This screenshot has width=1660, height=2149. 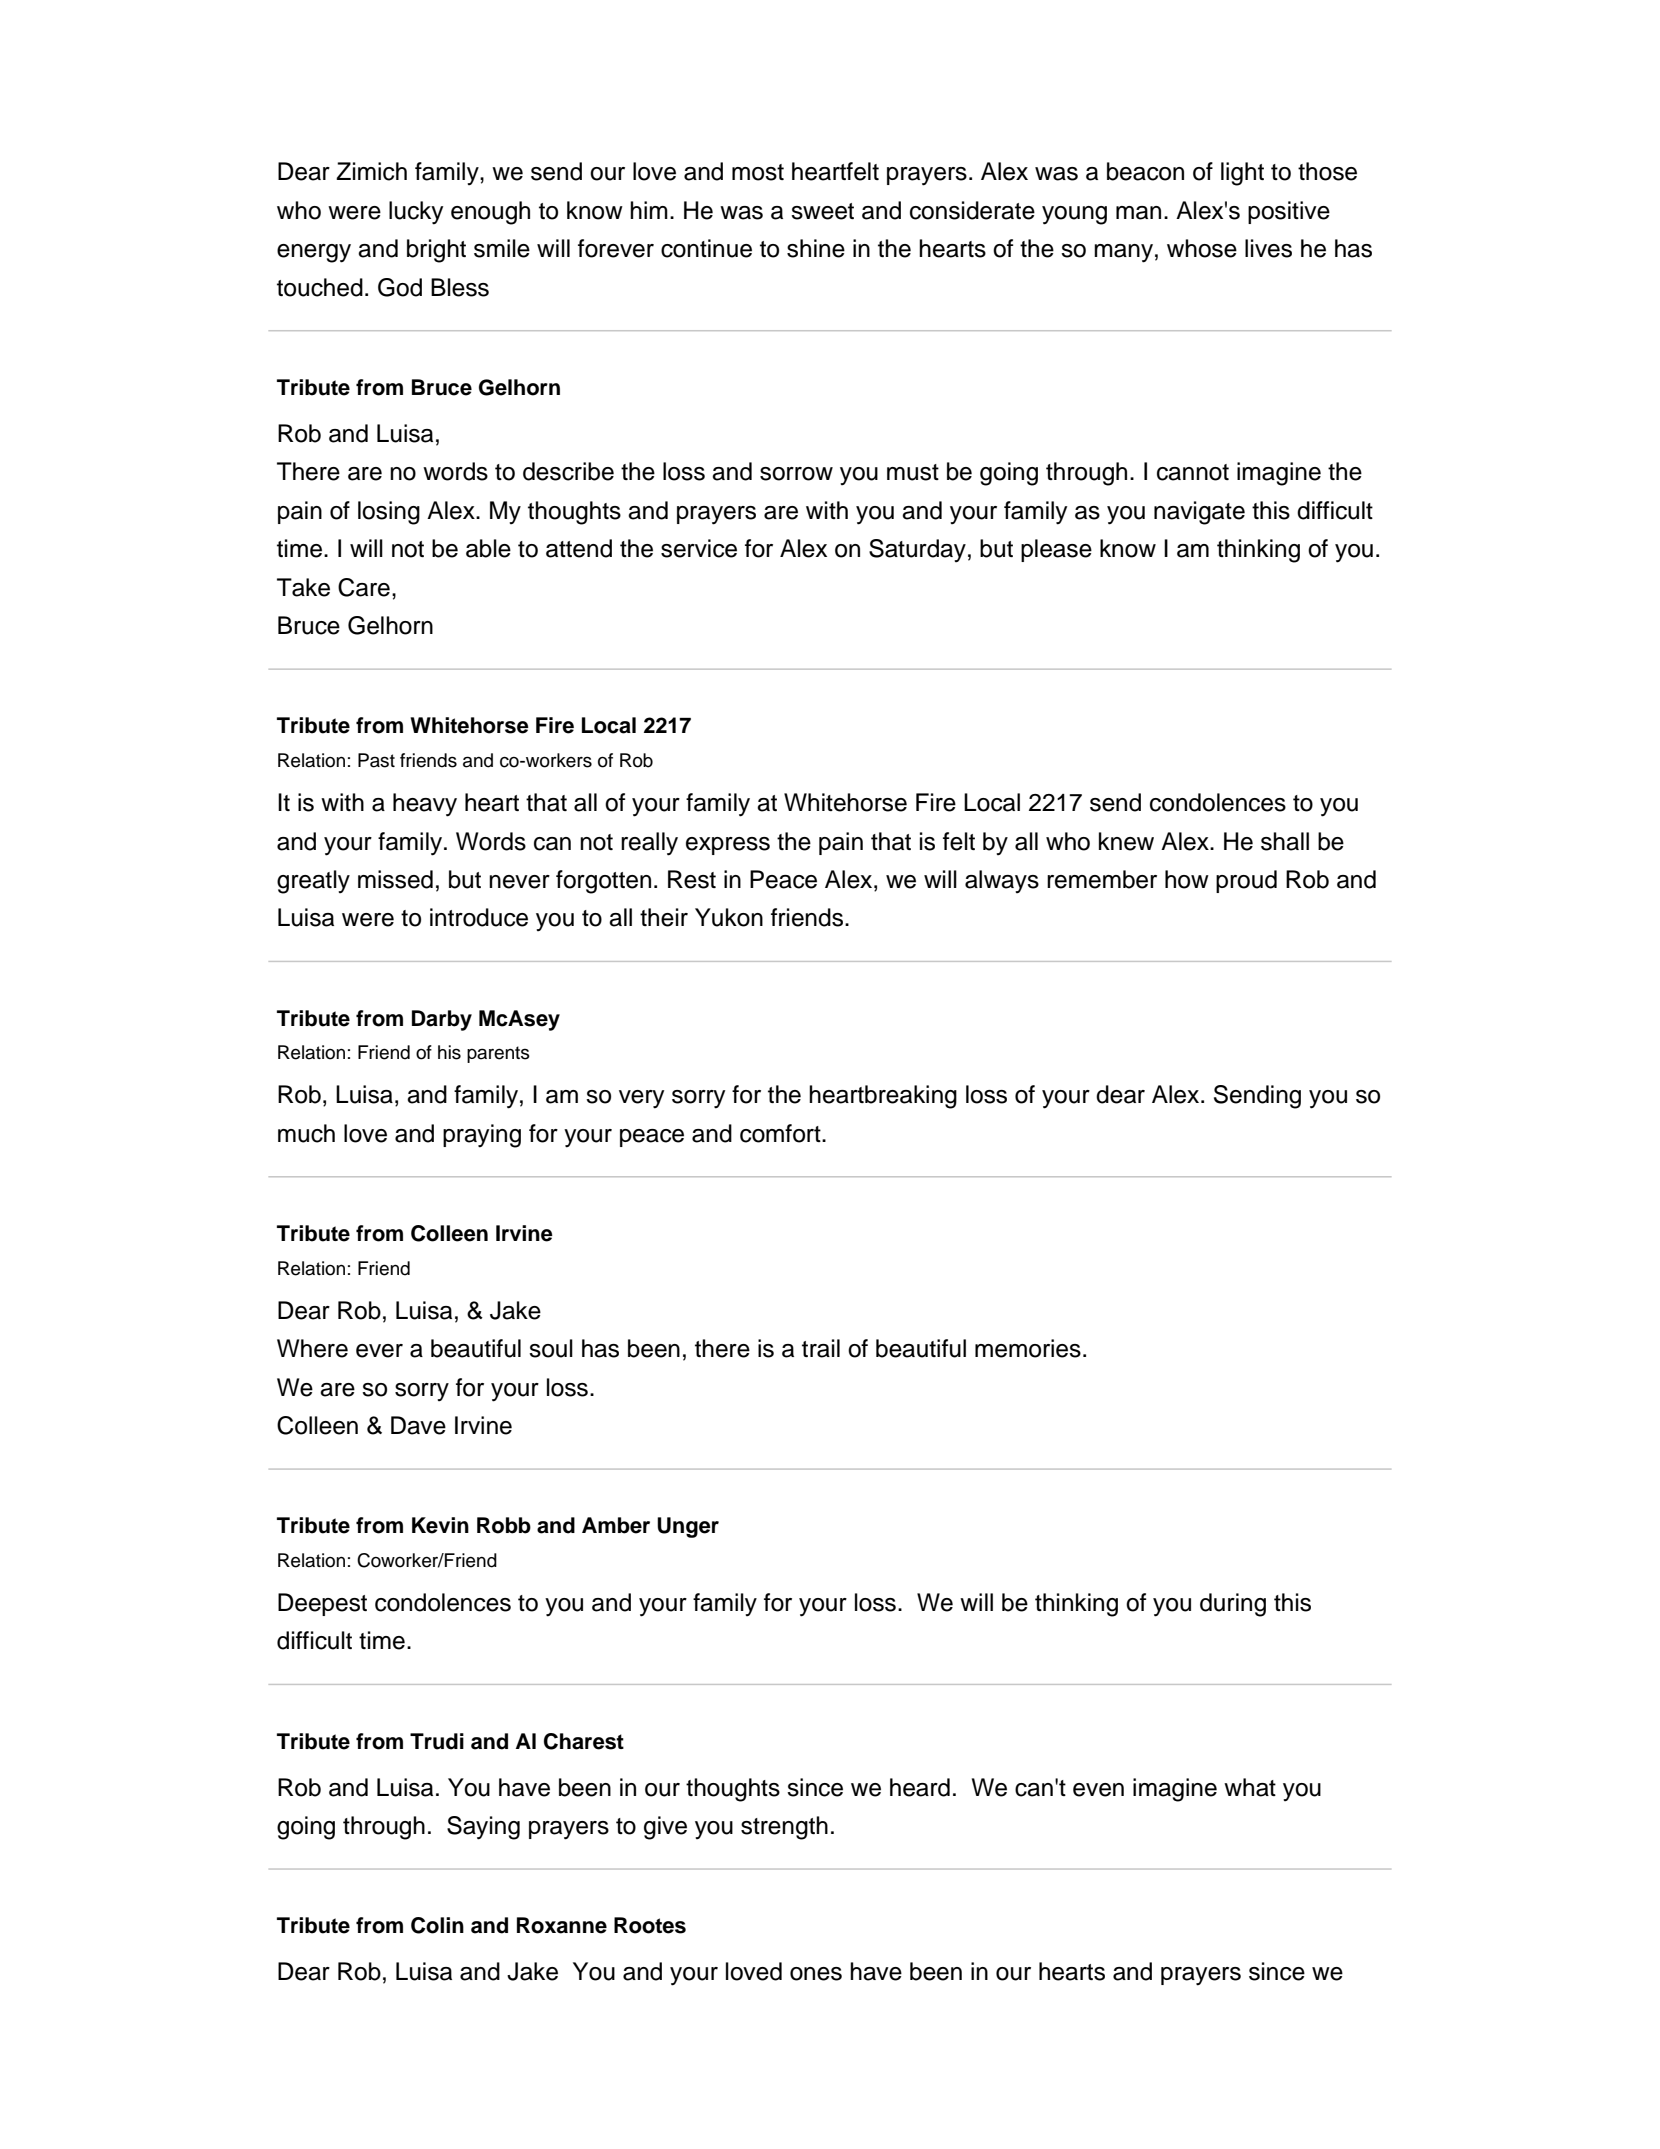 I want to click on how, so click(x=1187, y=879).
